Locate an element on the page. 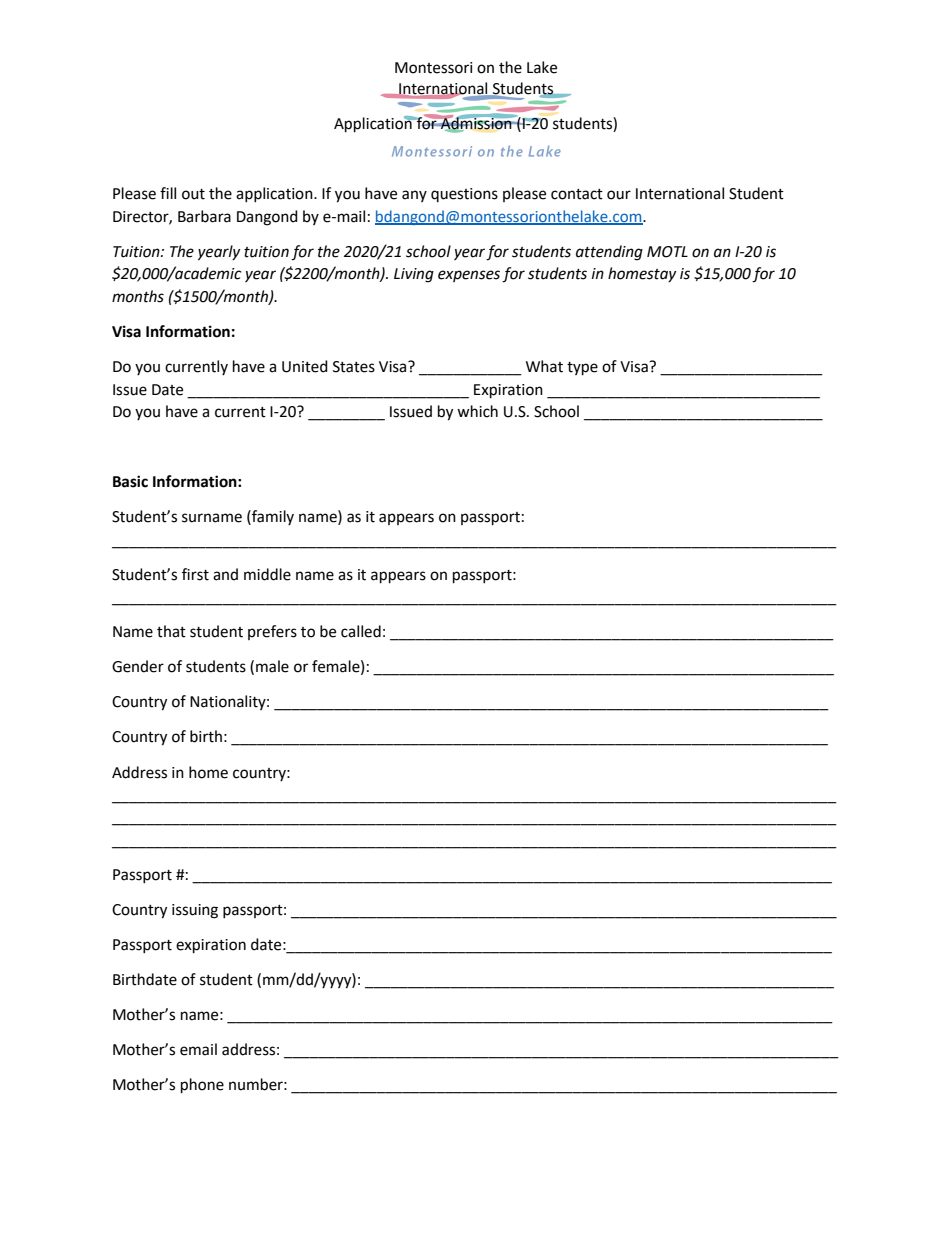 The height and width of the document is (1233, 952). which is located at coordinates (477, 411).
